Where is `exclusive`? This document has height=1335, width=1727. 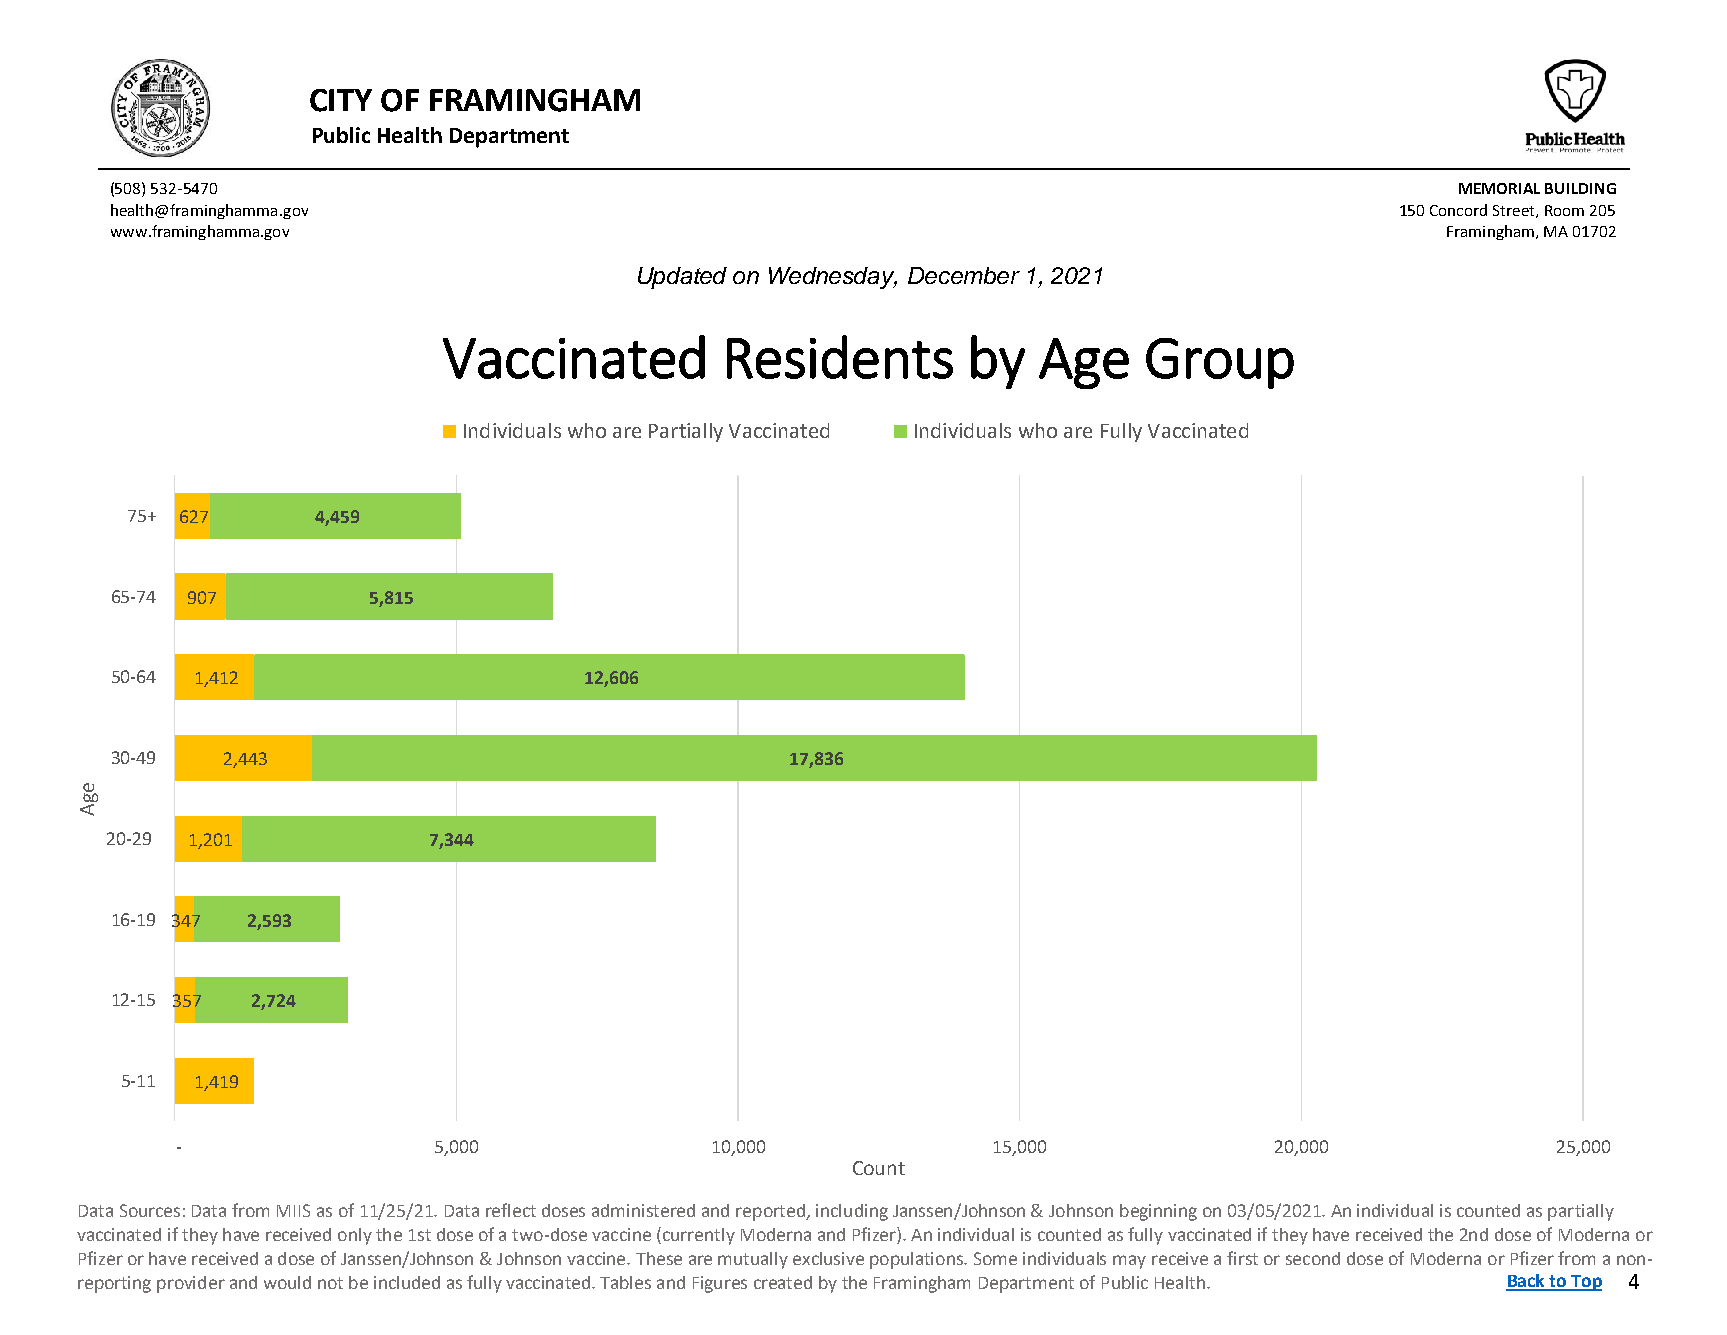 exclusive is located at coordinates (828, 1258).
